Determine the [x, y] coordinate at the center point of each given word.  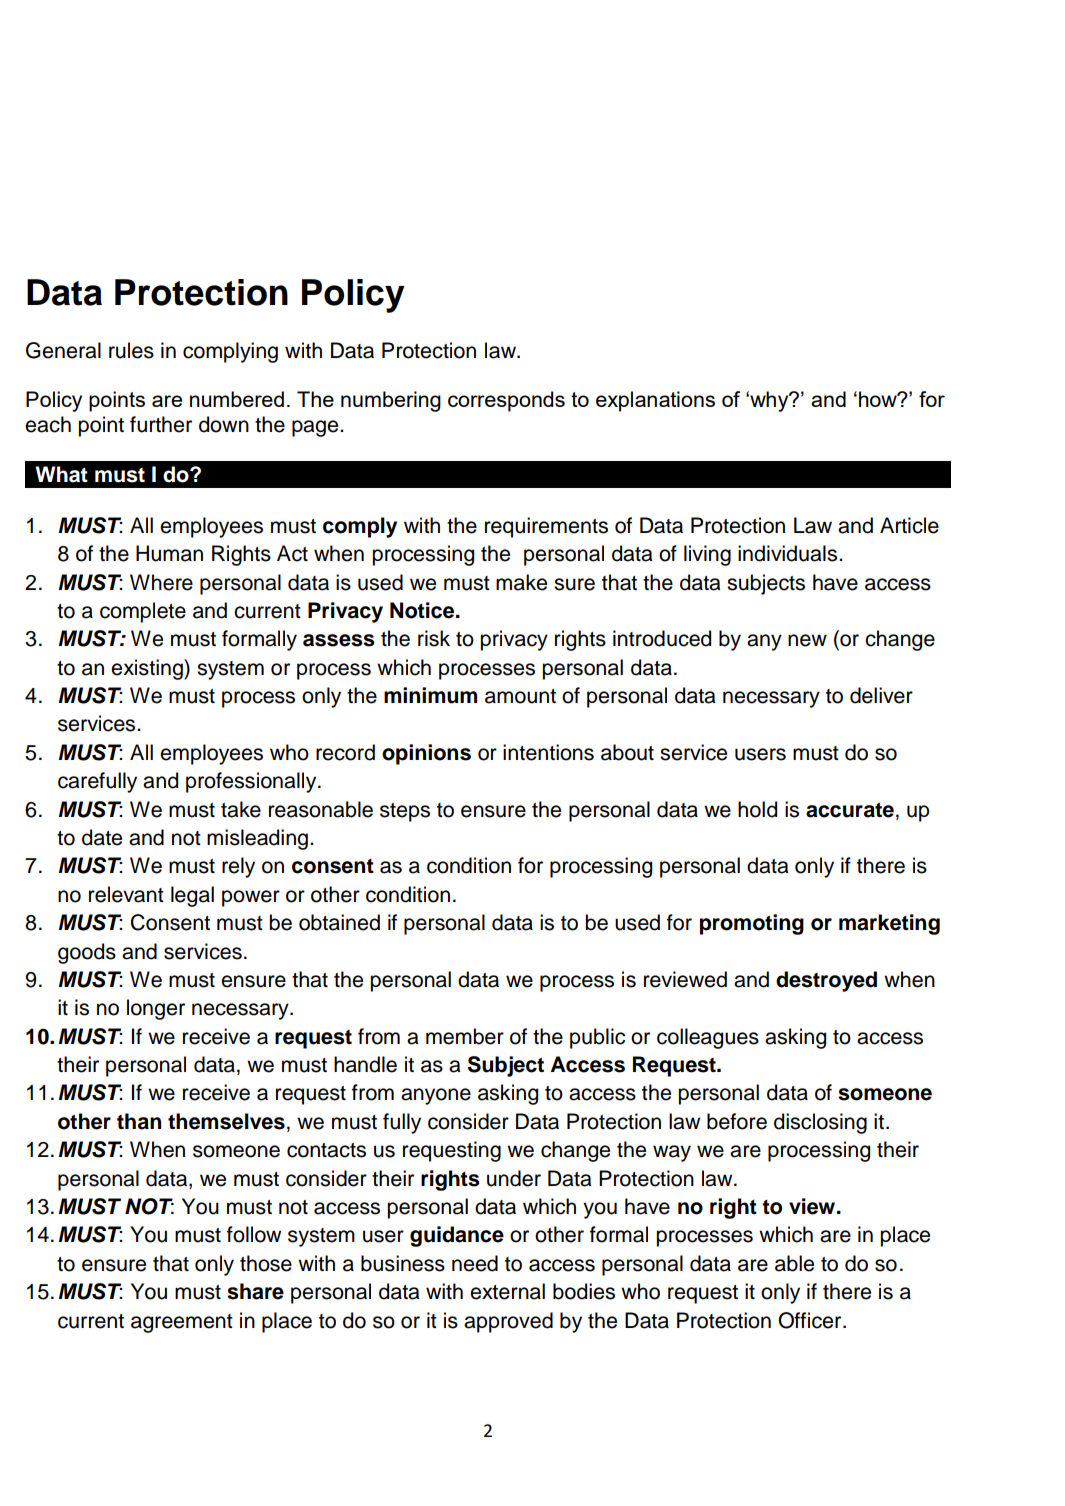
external [507, 1291]
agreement [182, 1323]
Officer [811, 1320]
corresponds [506, 401]
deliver [881, 695]
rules [131, 350]
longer [156, 1009]
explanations [655, 401]
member [465, 1036]
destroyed [826, 981]
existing [148, 669]
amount [520, 696]
